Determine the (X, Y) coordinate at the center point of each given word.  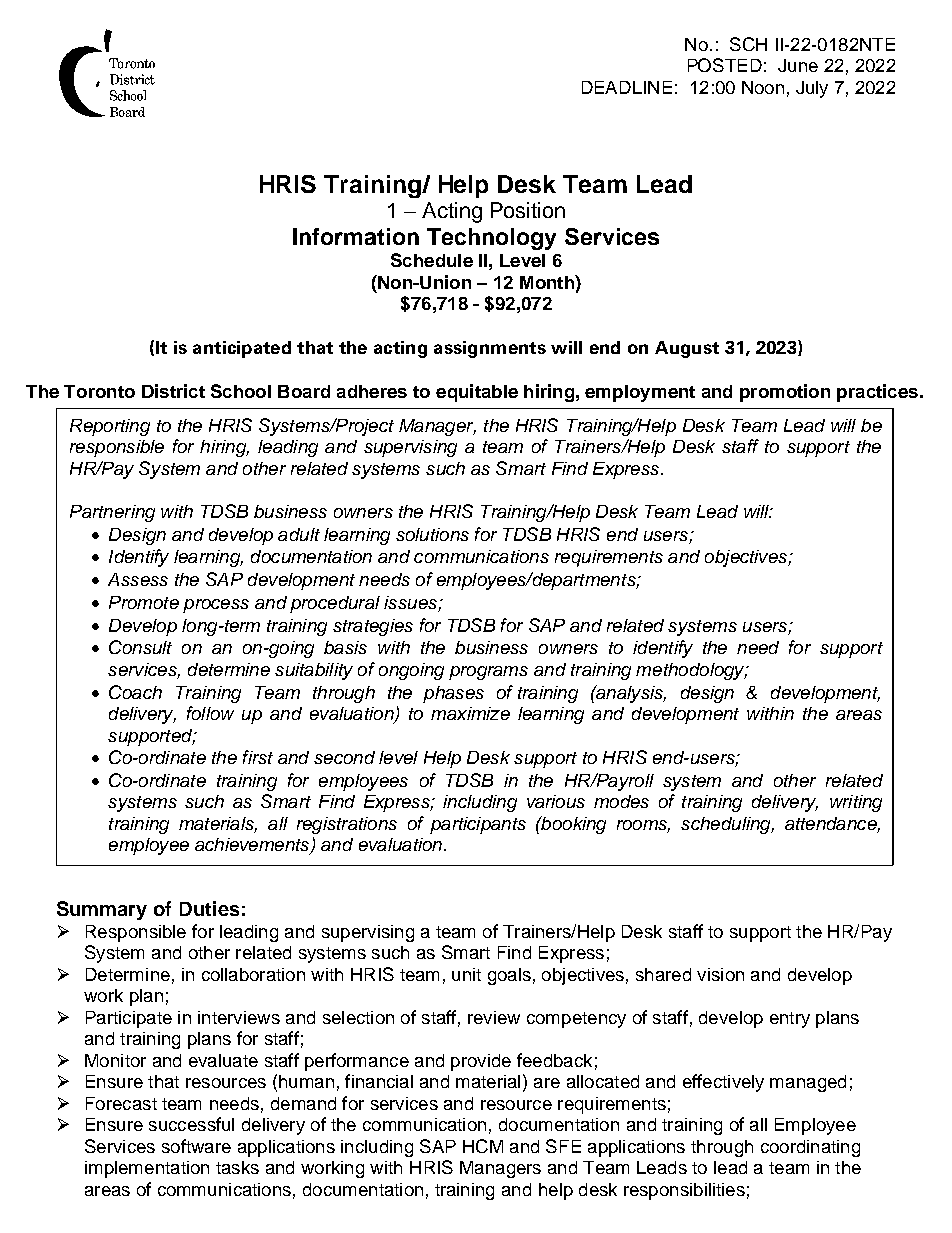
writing (856, 803)
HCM (483, 1146)
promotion (785, 393)
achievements (253, 846)
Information (356, 236)
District (173, 391)
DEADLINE (627, 87)
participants (478, 825)
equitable (477, 393)
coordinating (810, 1148)
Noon (763, 87)
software (196, 1146)
